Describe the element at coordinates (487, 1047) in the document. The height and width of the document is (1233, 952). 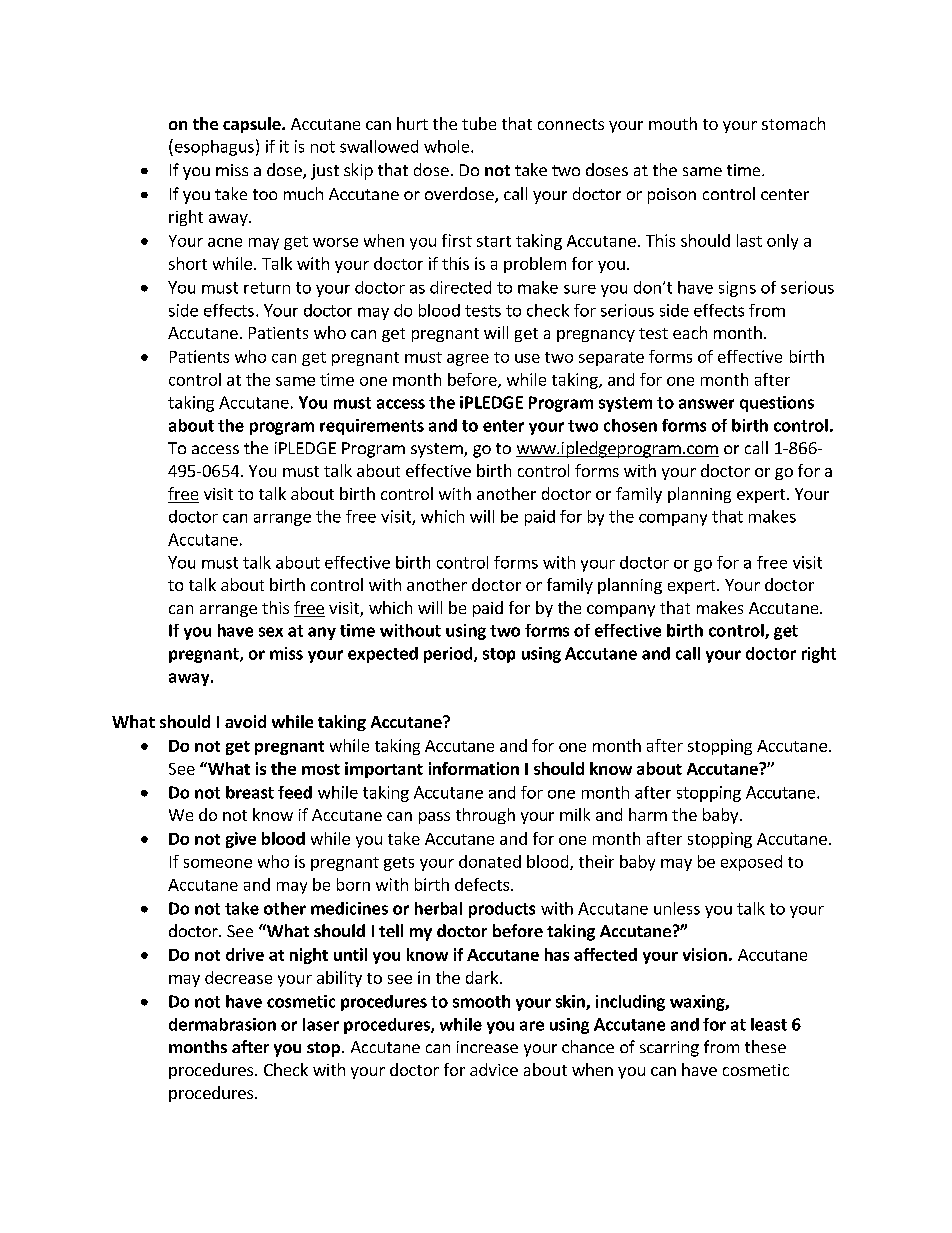
I see `increase` at that location.
